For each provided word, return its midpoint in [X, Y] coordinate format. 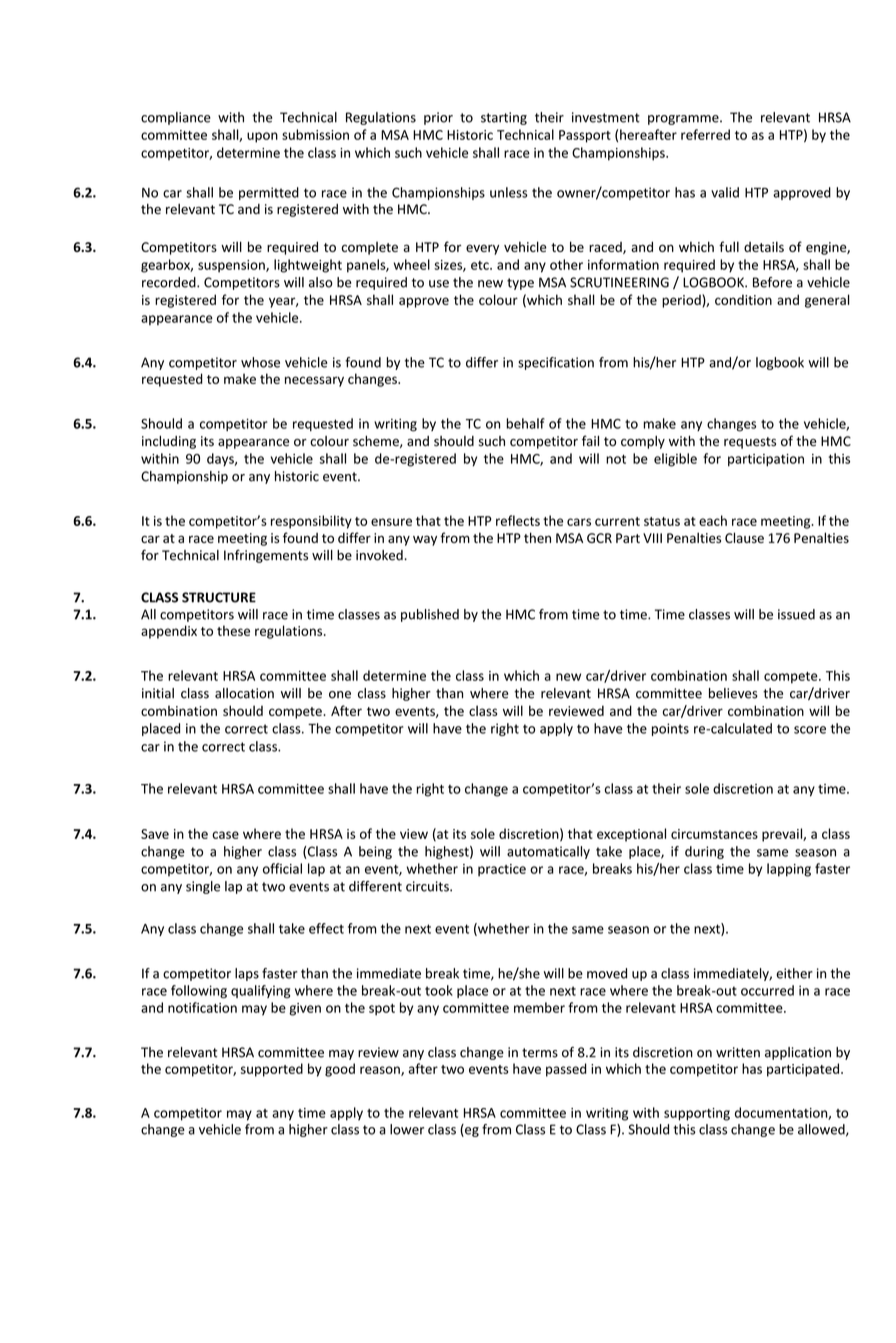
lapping [789, 870]
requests [750, 443]
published [430, 615]
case [225, 835]
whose [260, 362]
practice [502, 870]
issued [796, 614]
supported [272, 1070]
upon [262, 137]
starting [504, 118]
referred [705, 134]
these [233, 630]
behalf [526, 423]
